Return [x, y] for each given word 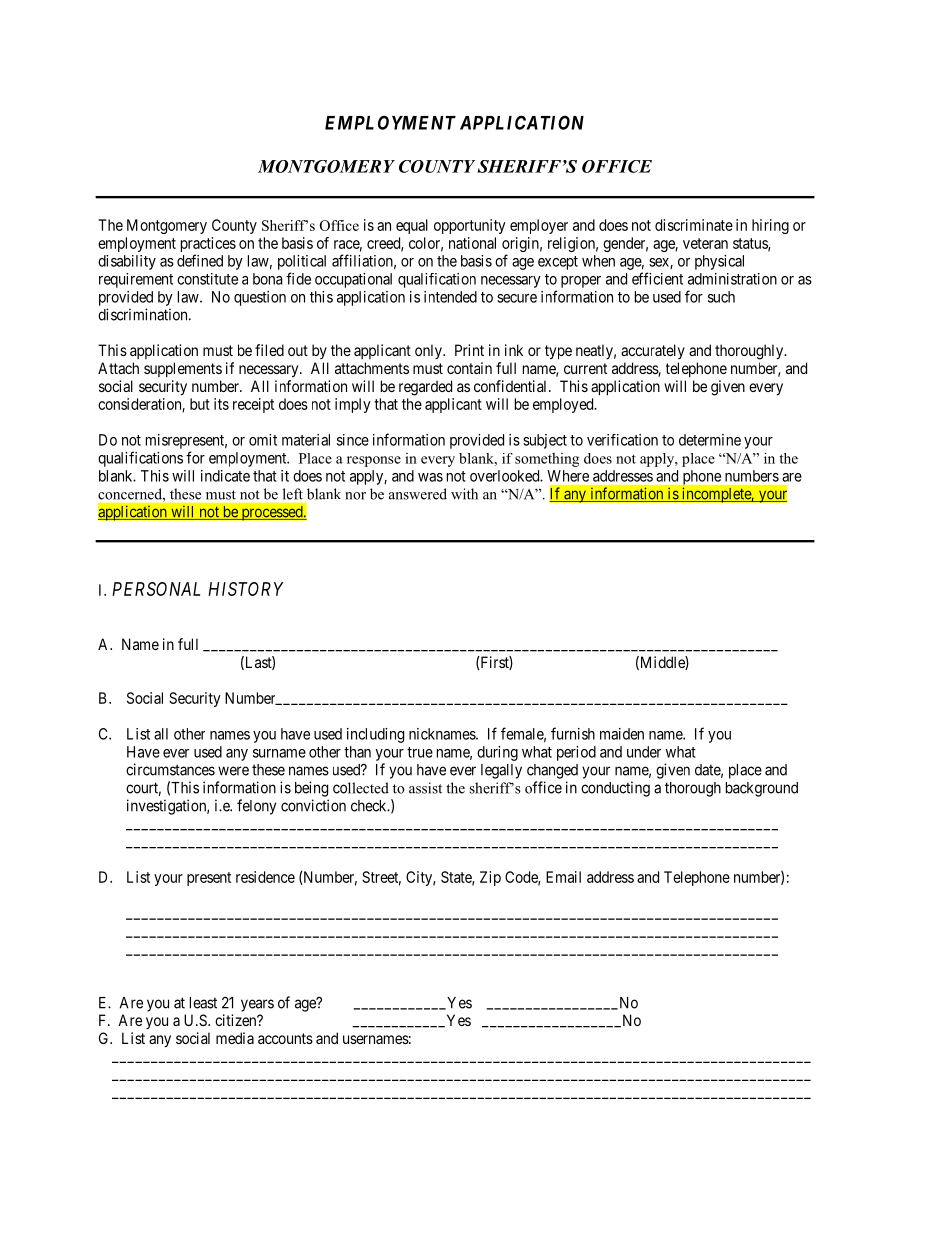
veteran [705, 243]
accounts [285, 1038]
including [375, 735]
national [472, 243]
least [203, 1003]
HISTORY [245, 589]
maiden [622, 734]
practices [208, 246]
